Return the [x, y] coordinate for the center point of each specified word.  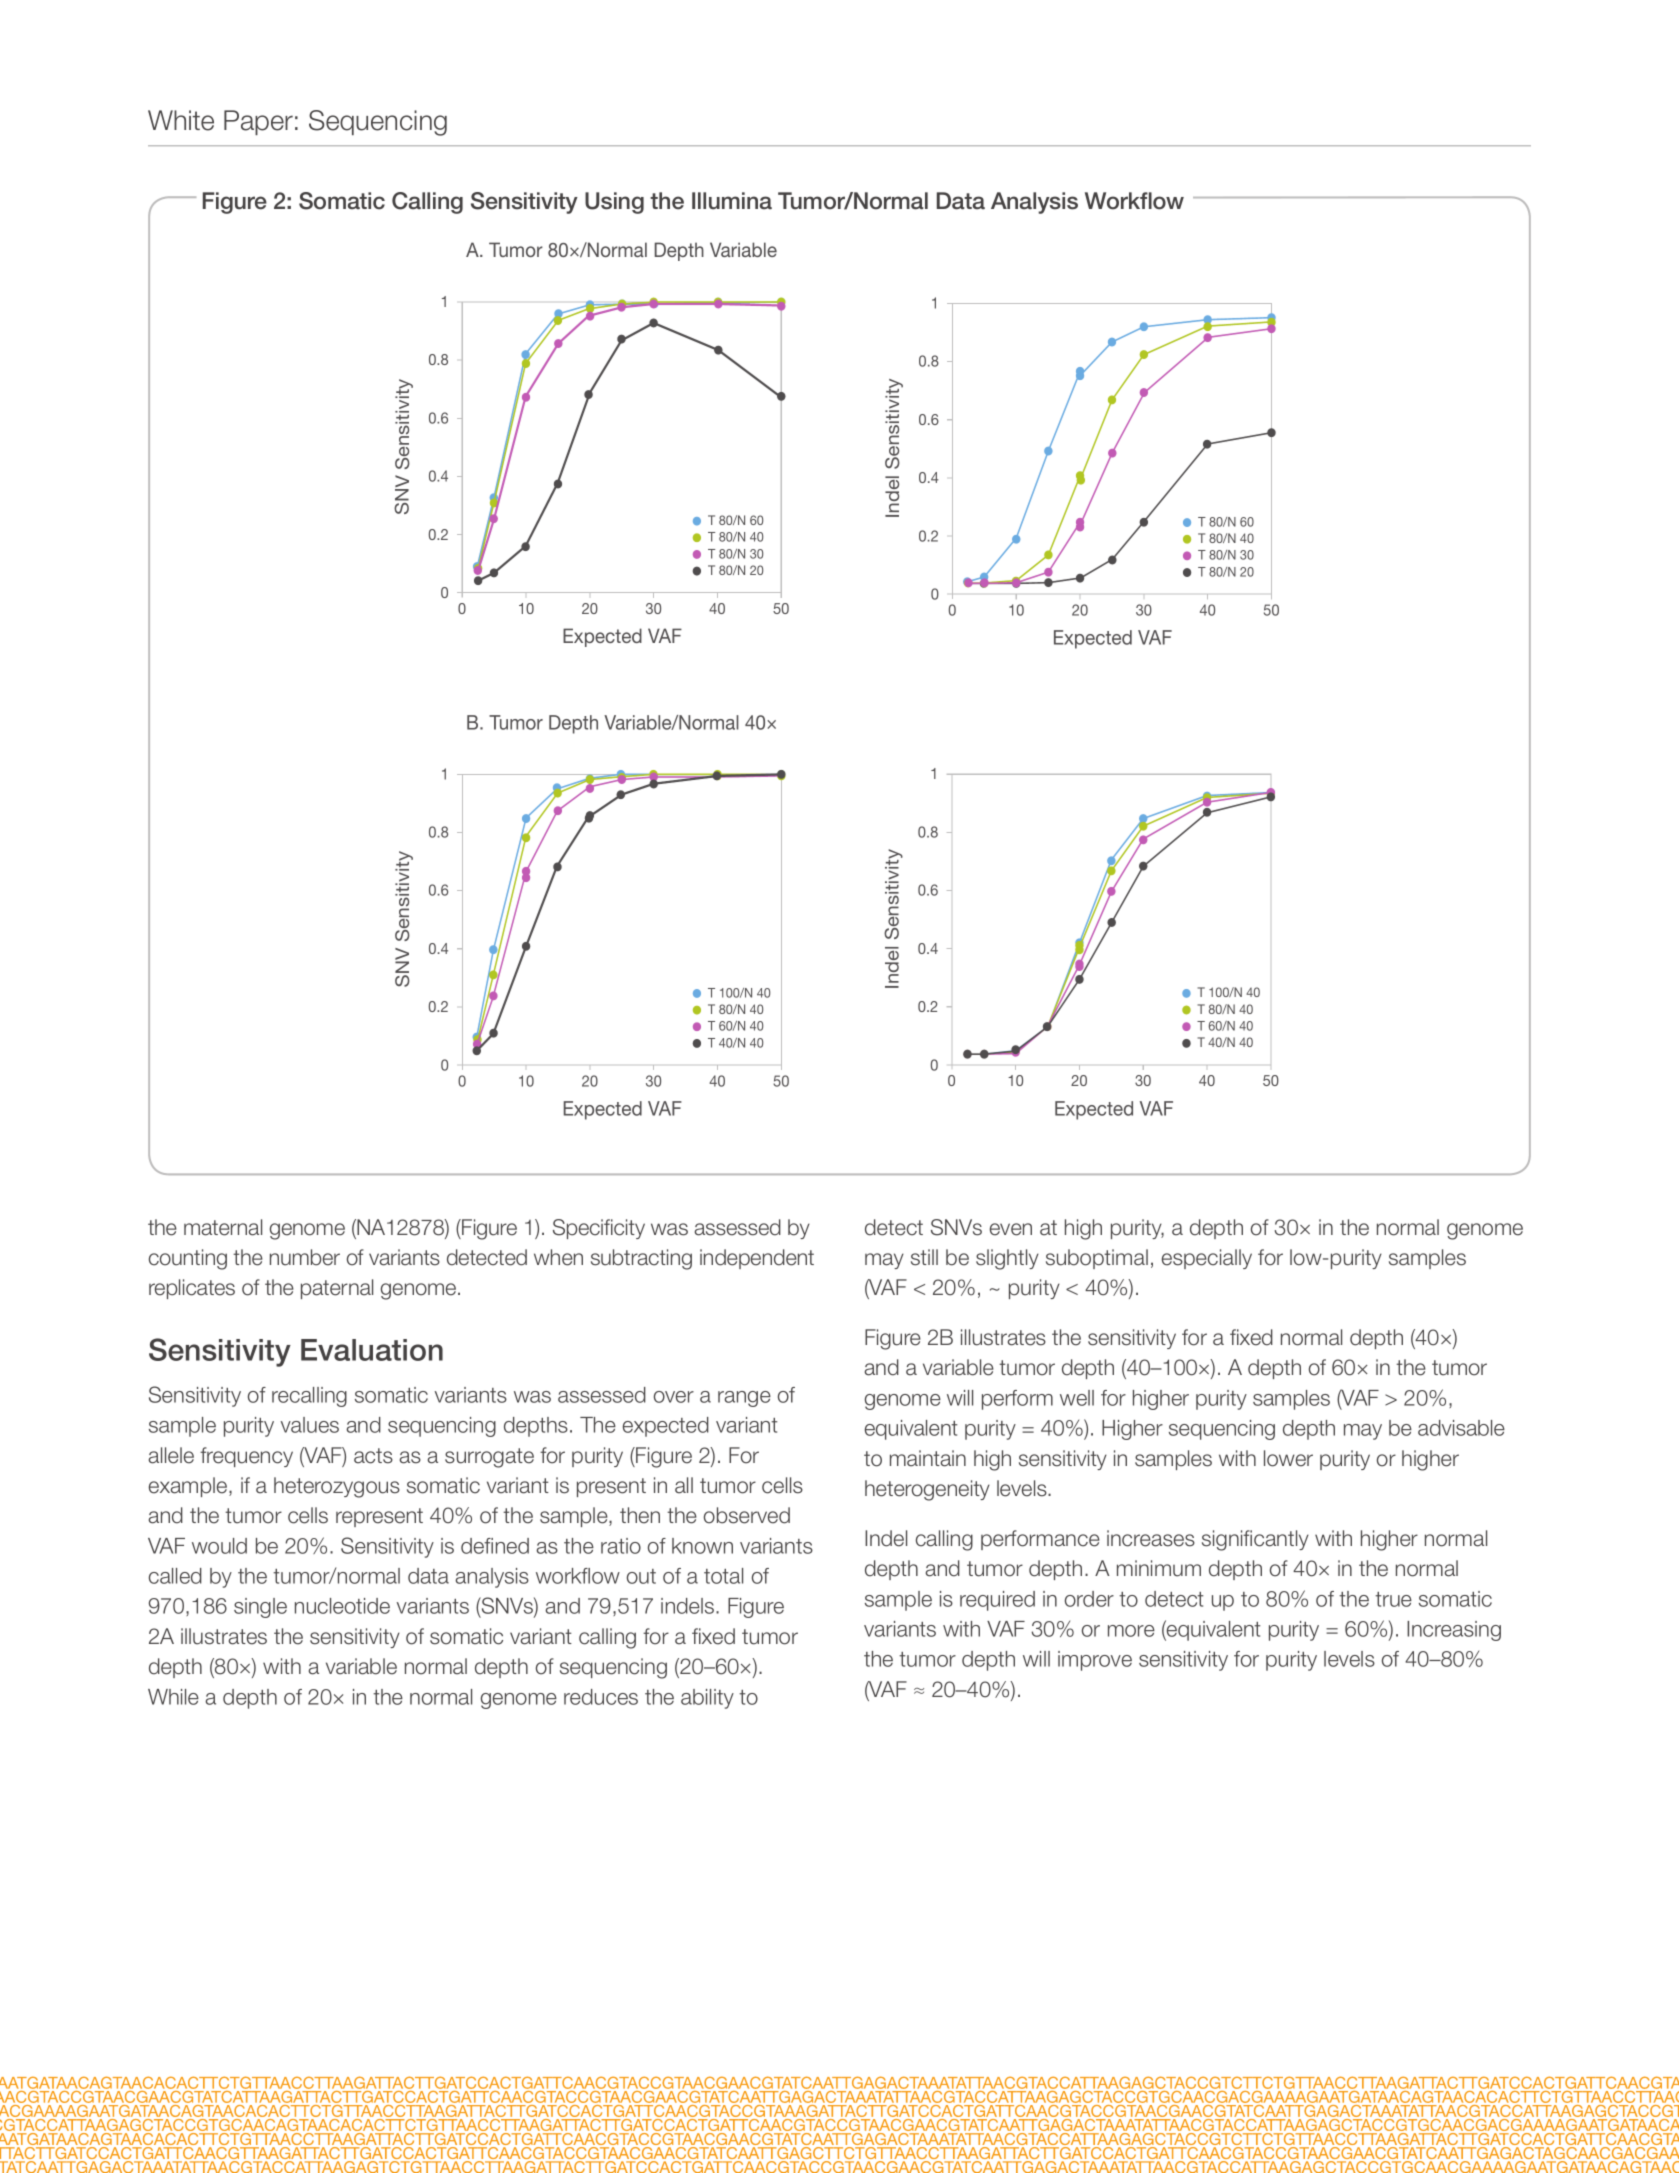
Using [614, 203]
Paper [258, 122]
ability [707, 1699]
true [1393, 1599]
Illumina [732, 201]
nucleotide [342, 1606]
